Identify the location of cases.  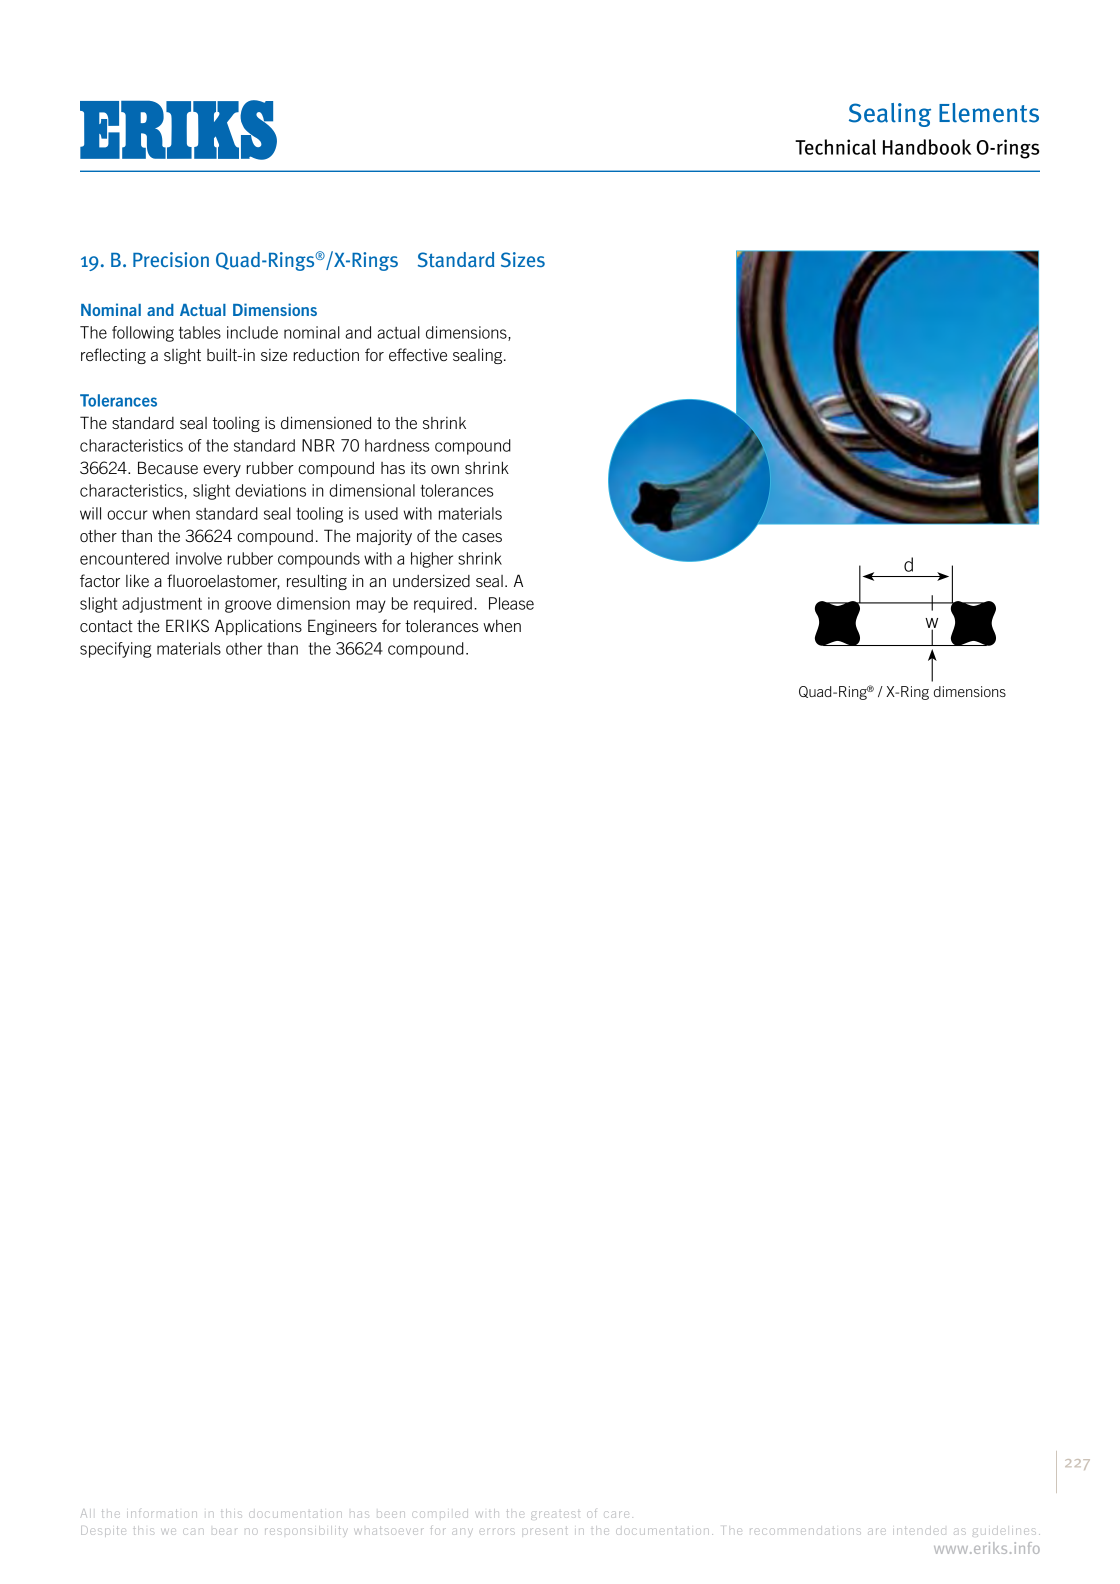
(482, 537).
